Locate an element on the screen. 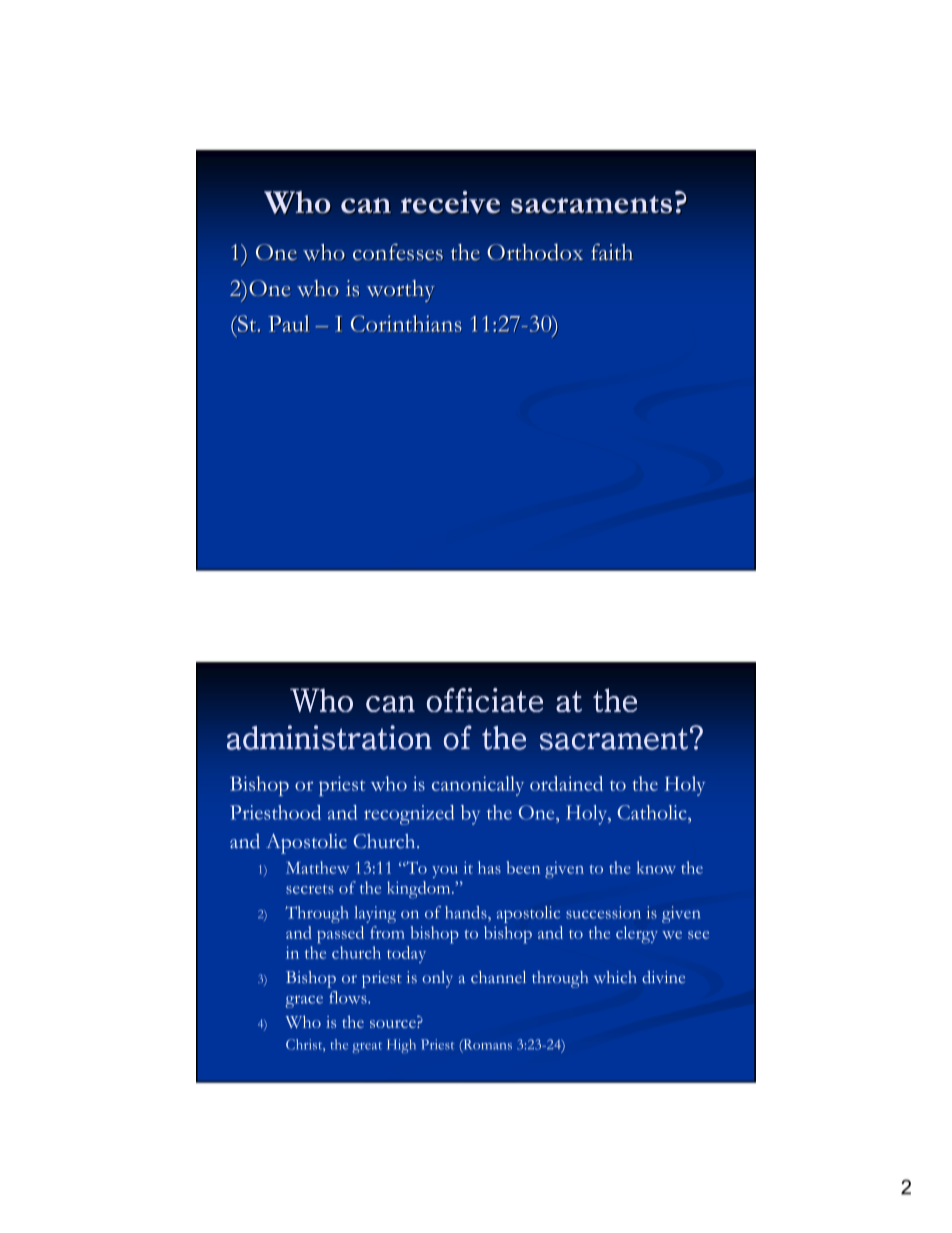  Orthodox is located at coordinates (535, 252).
